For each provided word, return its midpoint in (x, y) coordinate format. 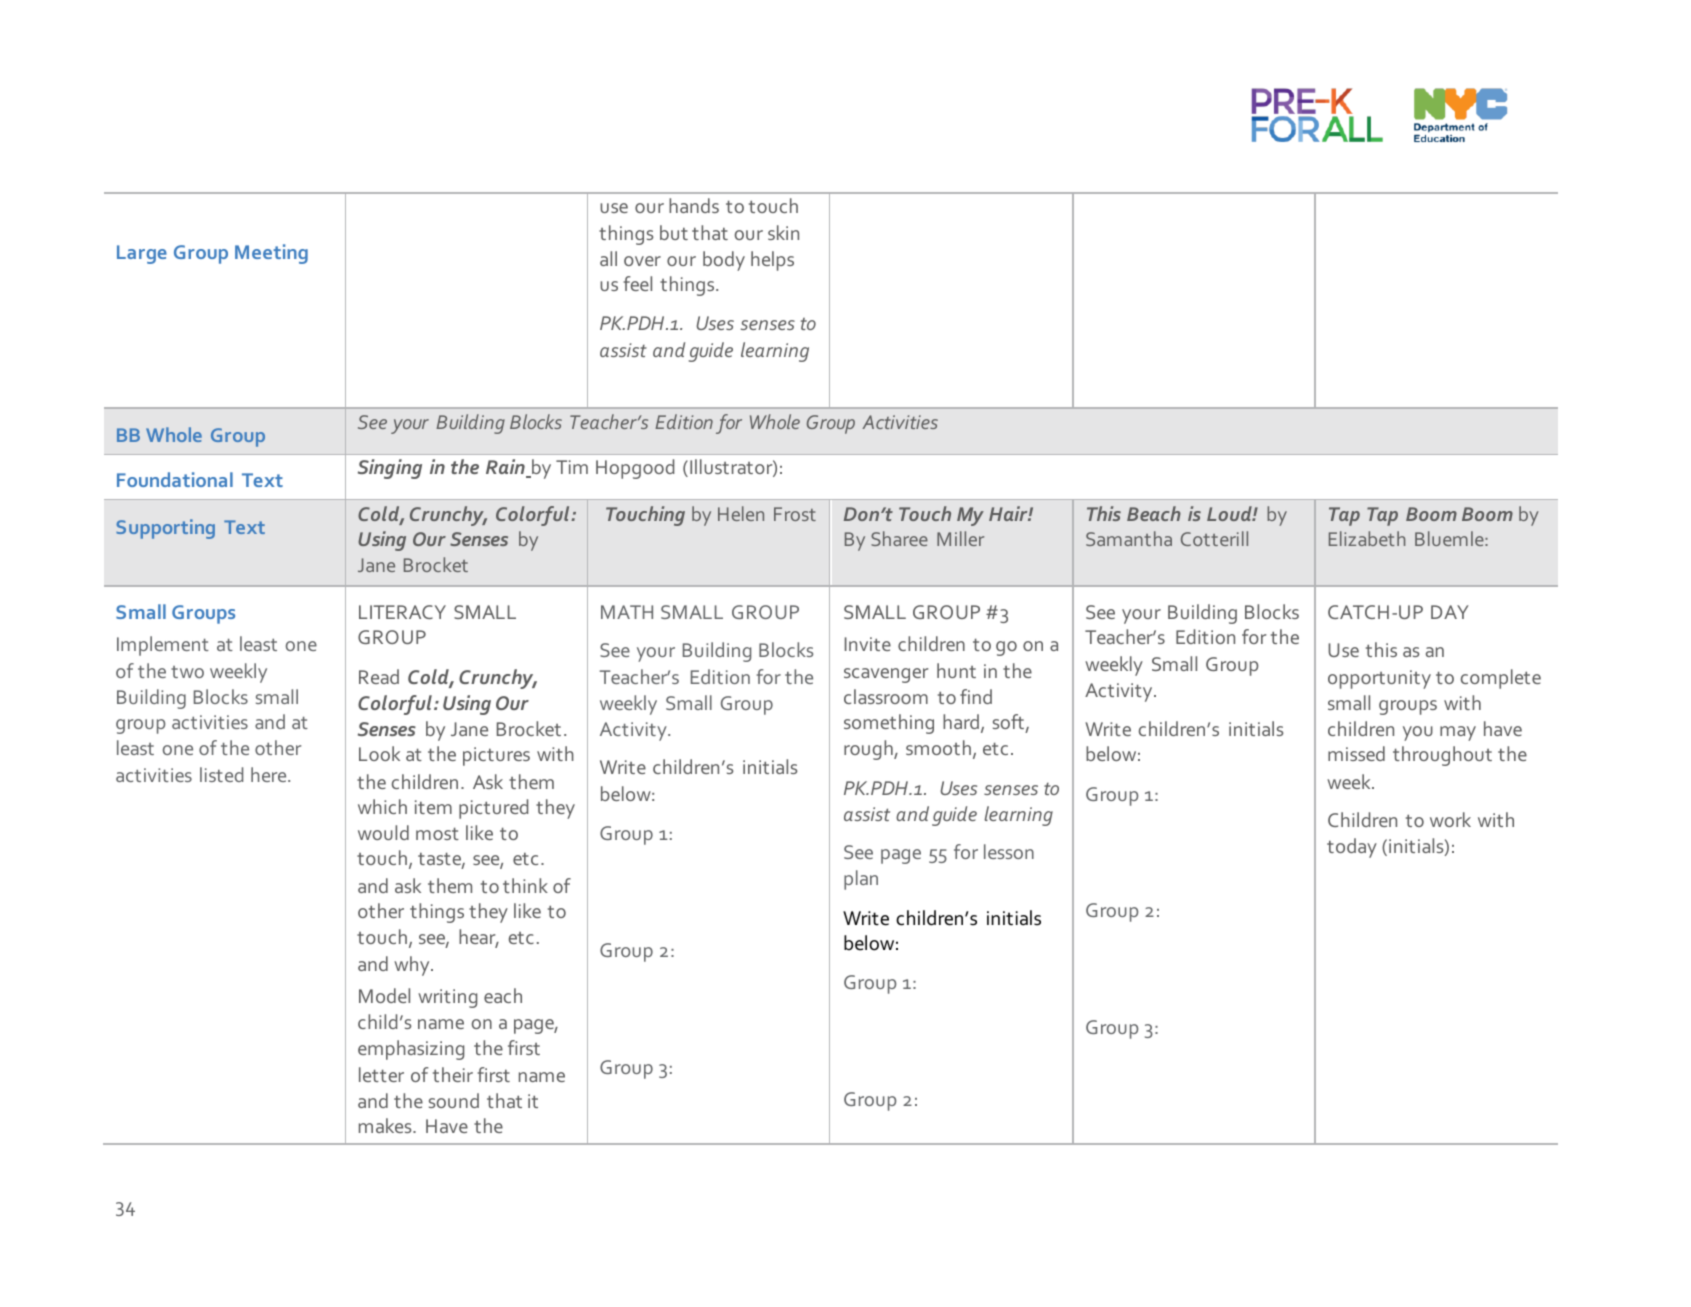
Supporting (165, 529)
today (1352, 848)
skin (783, 232)
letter (381, 1074)
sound (454, 1100)
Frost (795, 514)
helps (772, 261)
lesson (1009, 851)
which (382, 806)
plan (861, 880)
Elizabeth (1367, 538)
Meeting (271, 254)
